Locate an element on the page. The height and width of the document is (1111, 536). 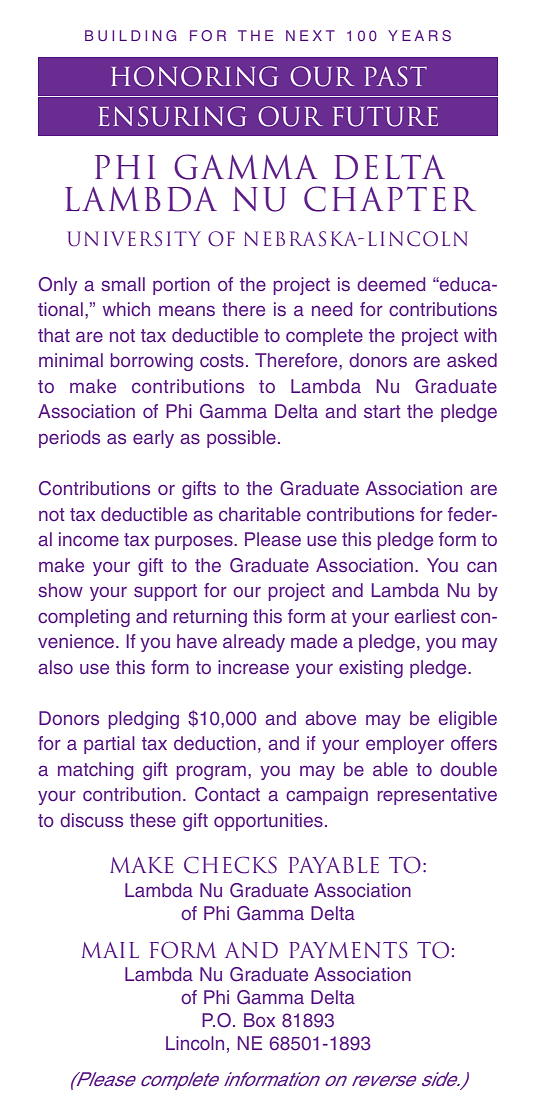
YEARS is located at coordinates (419, 35).
